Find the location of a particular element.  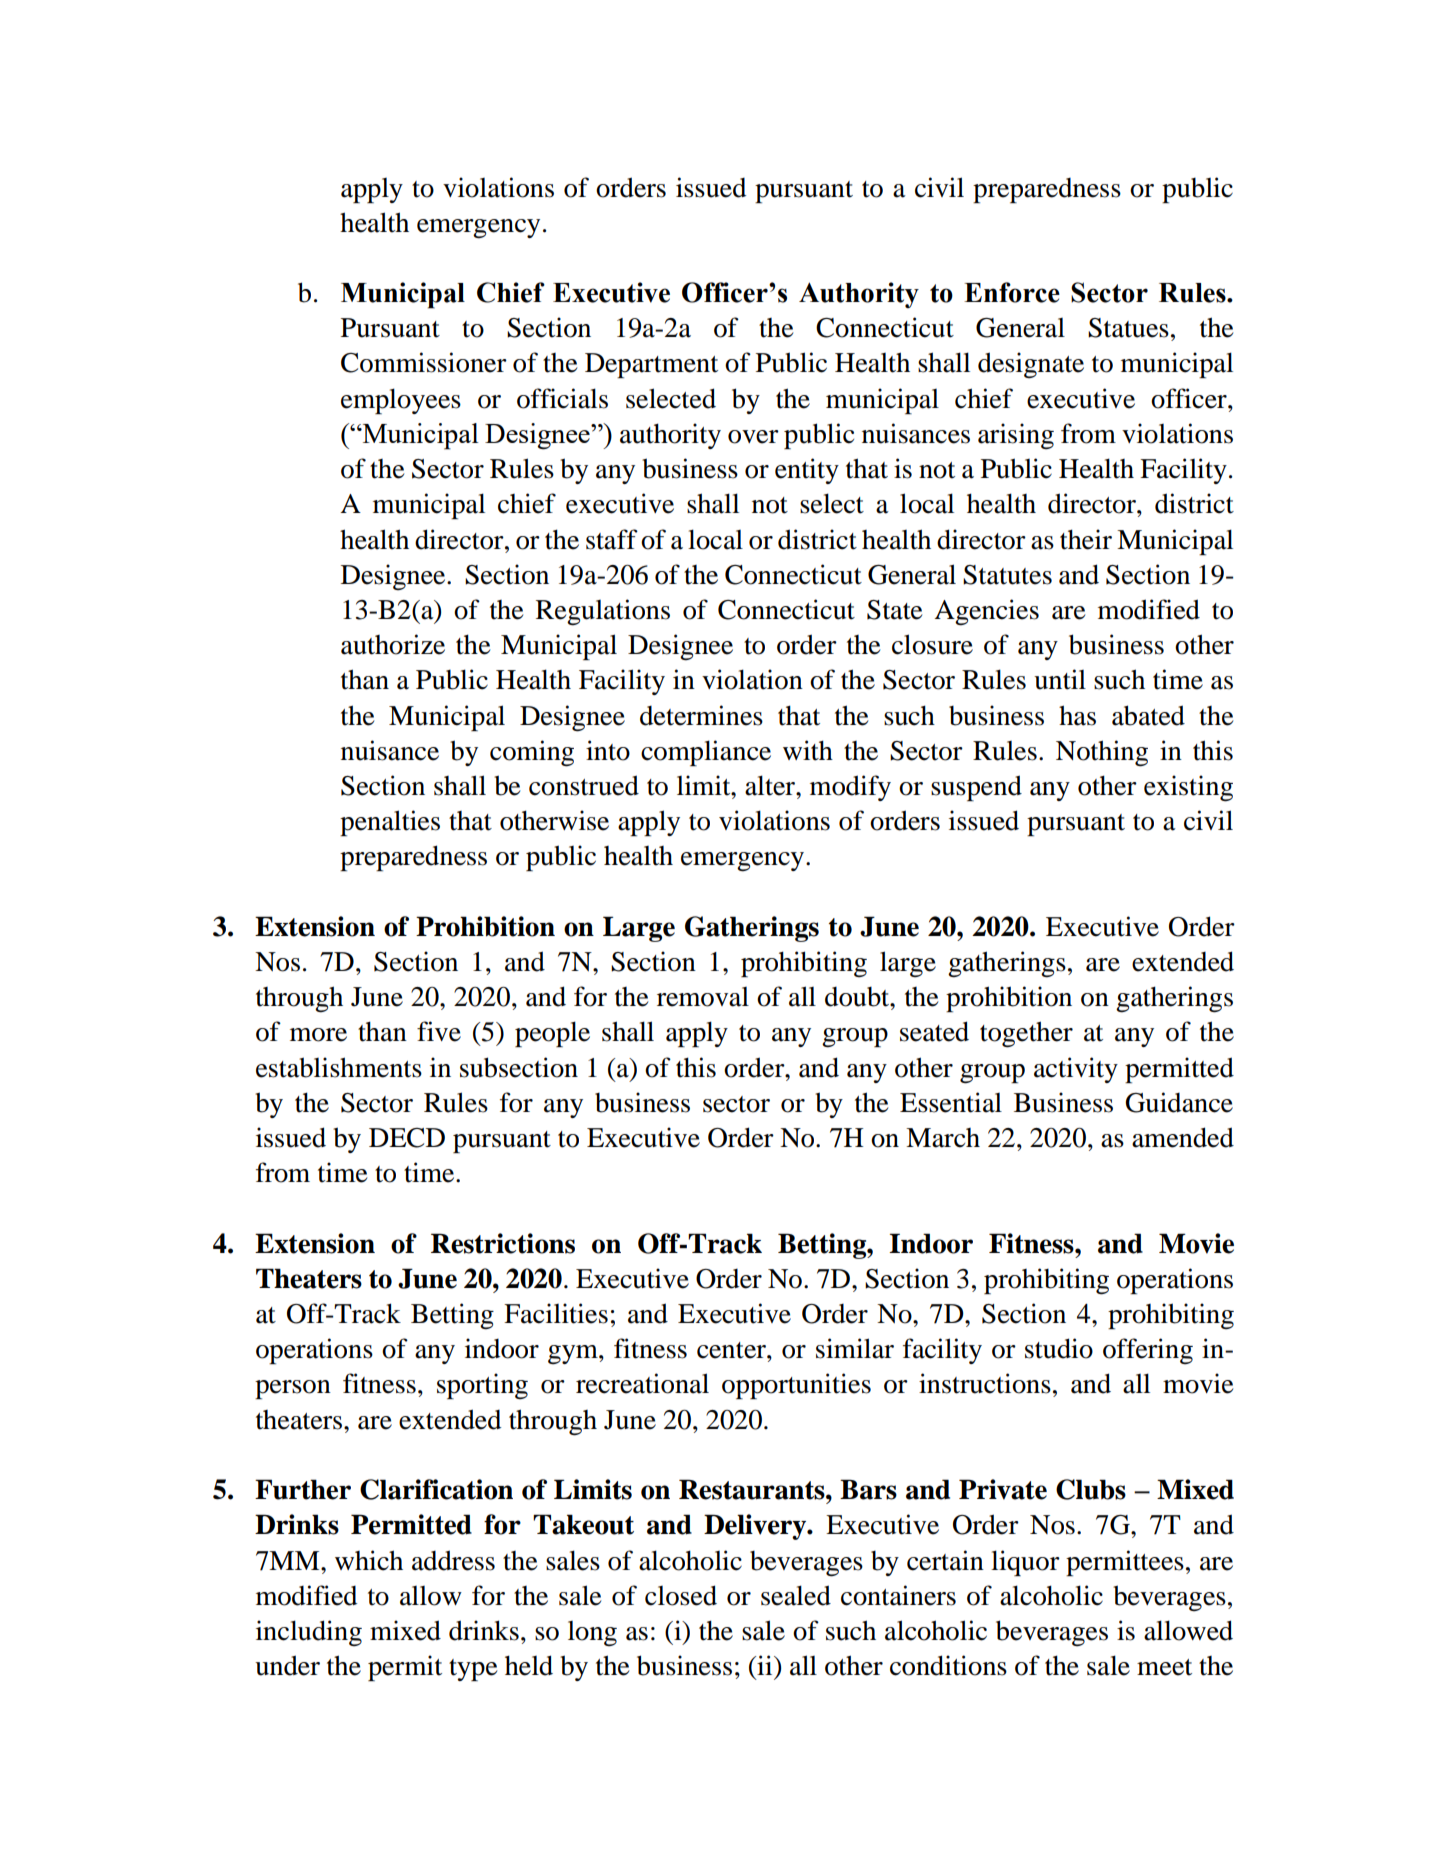

closed is located at coordinates (681, 1595).
